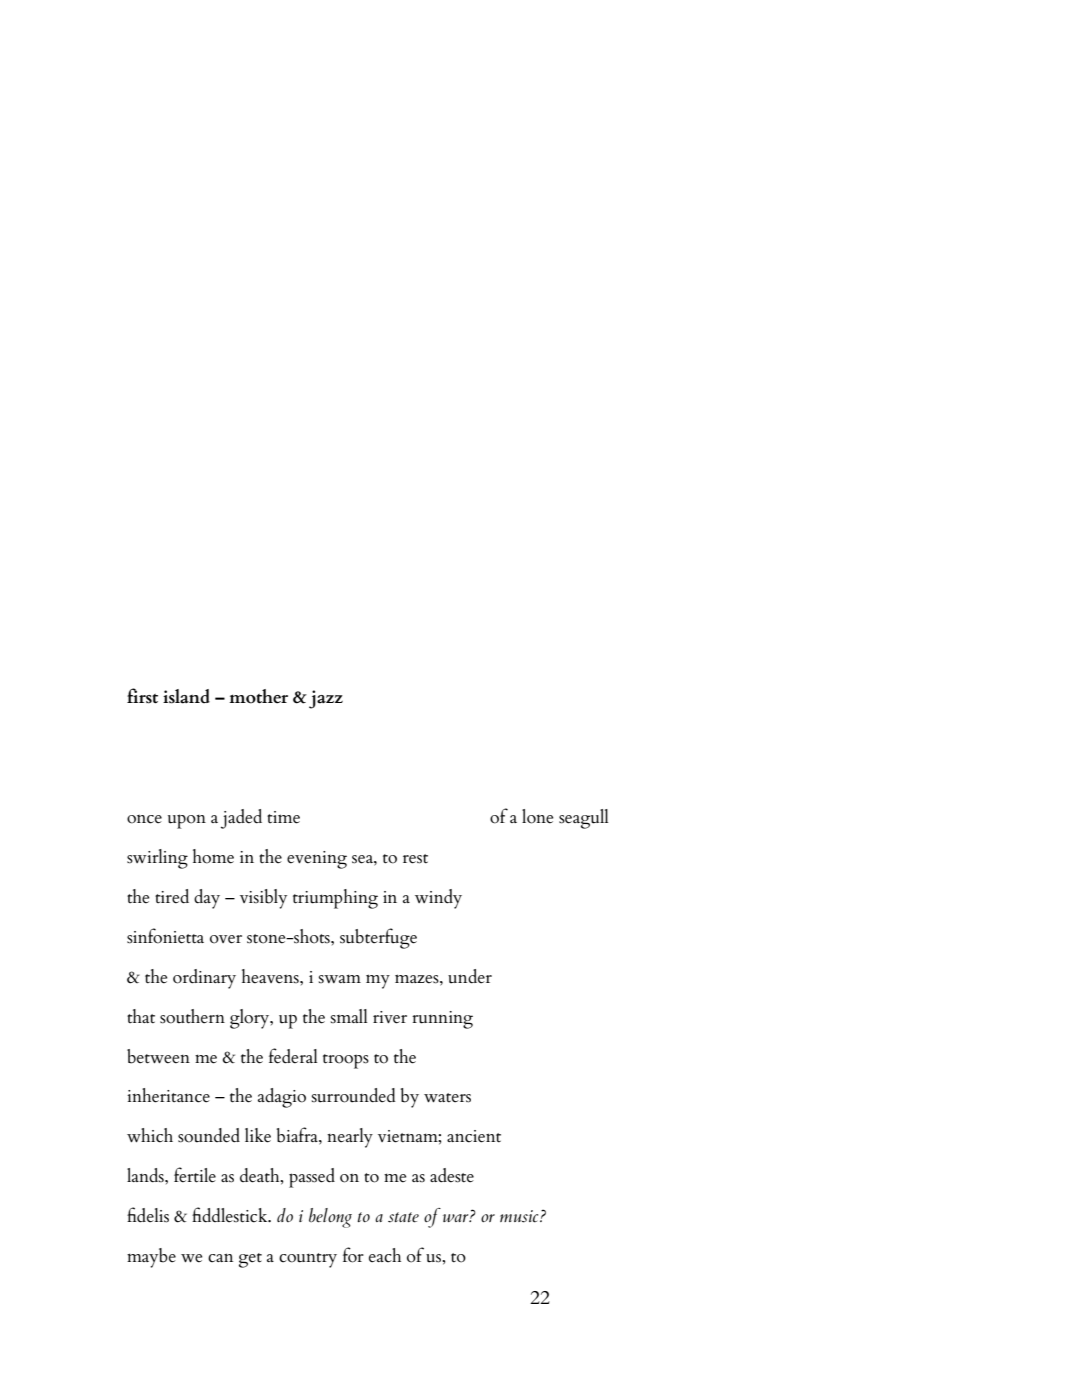 Image resolution: width=1080 pixels, height=1398 pixels. I want to click on swam, so click(340, 978).
